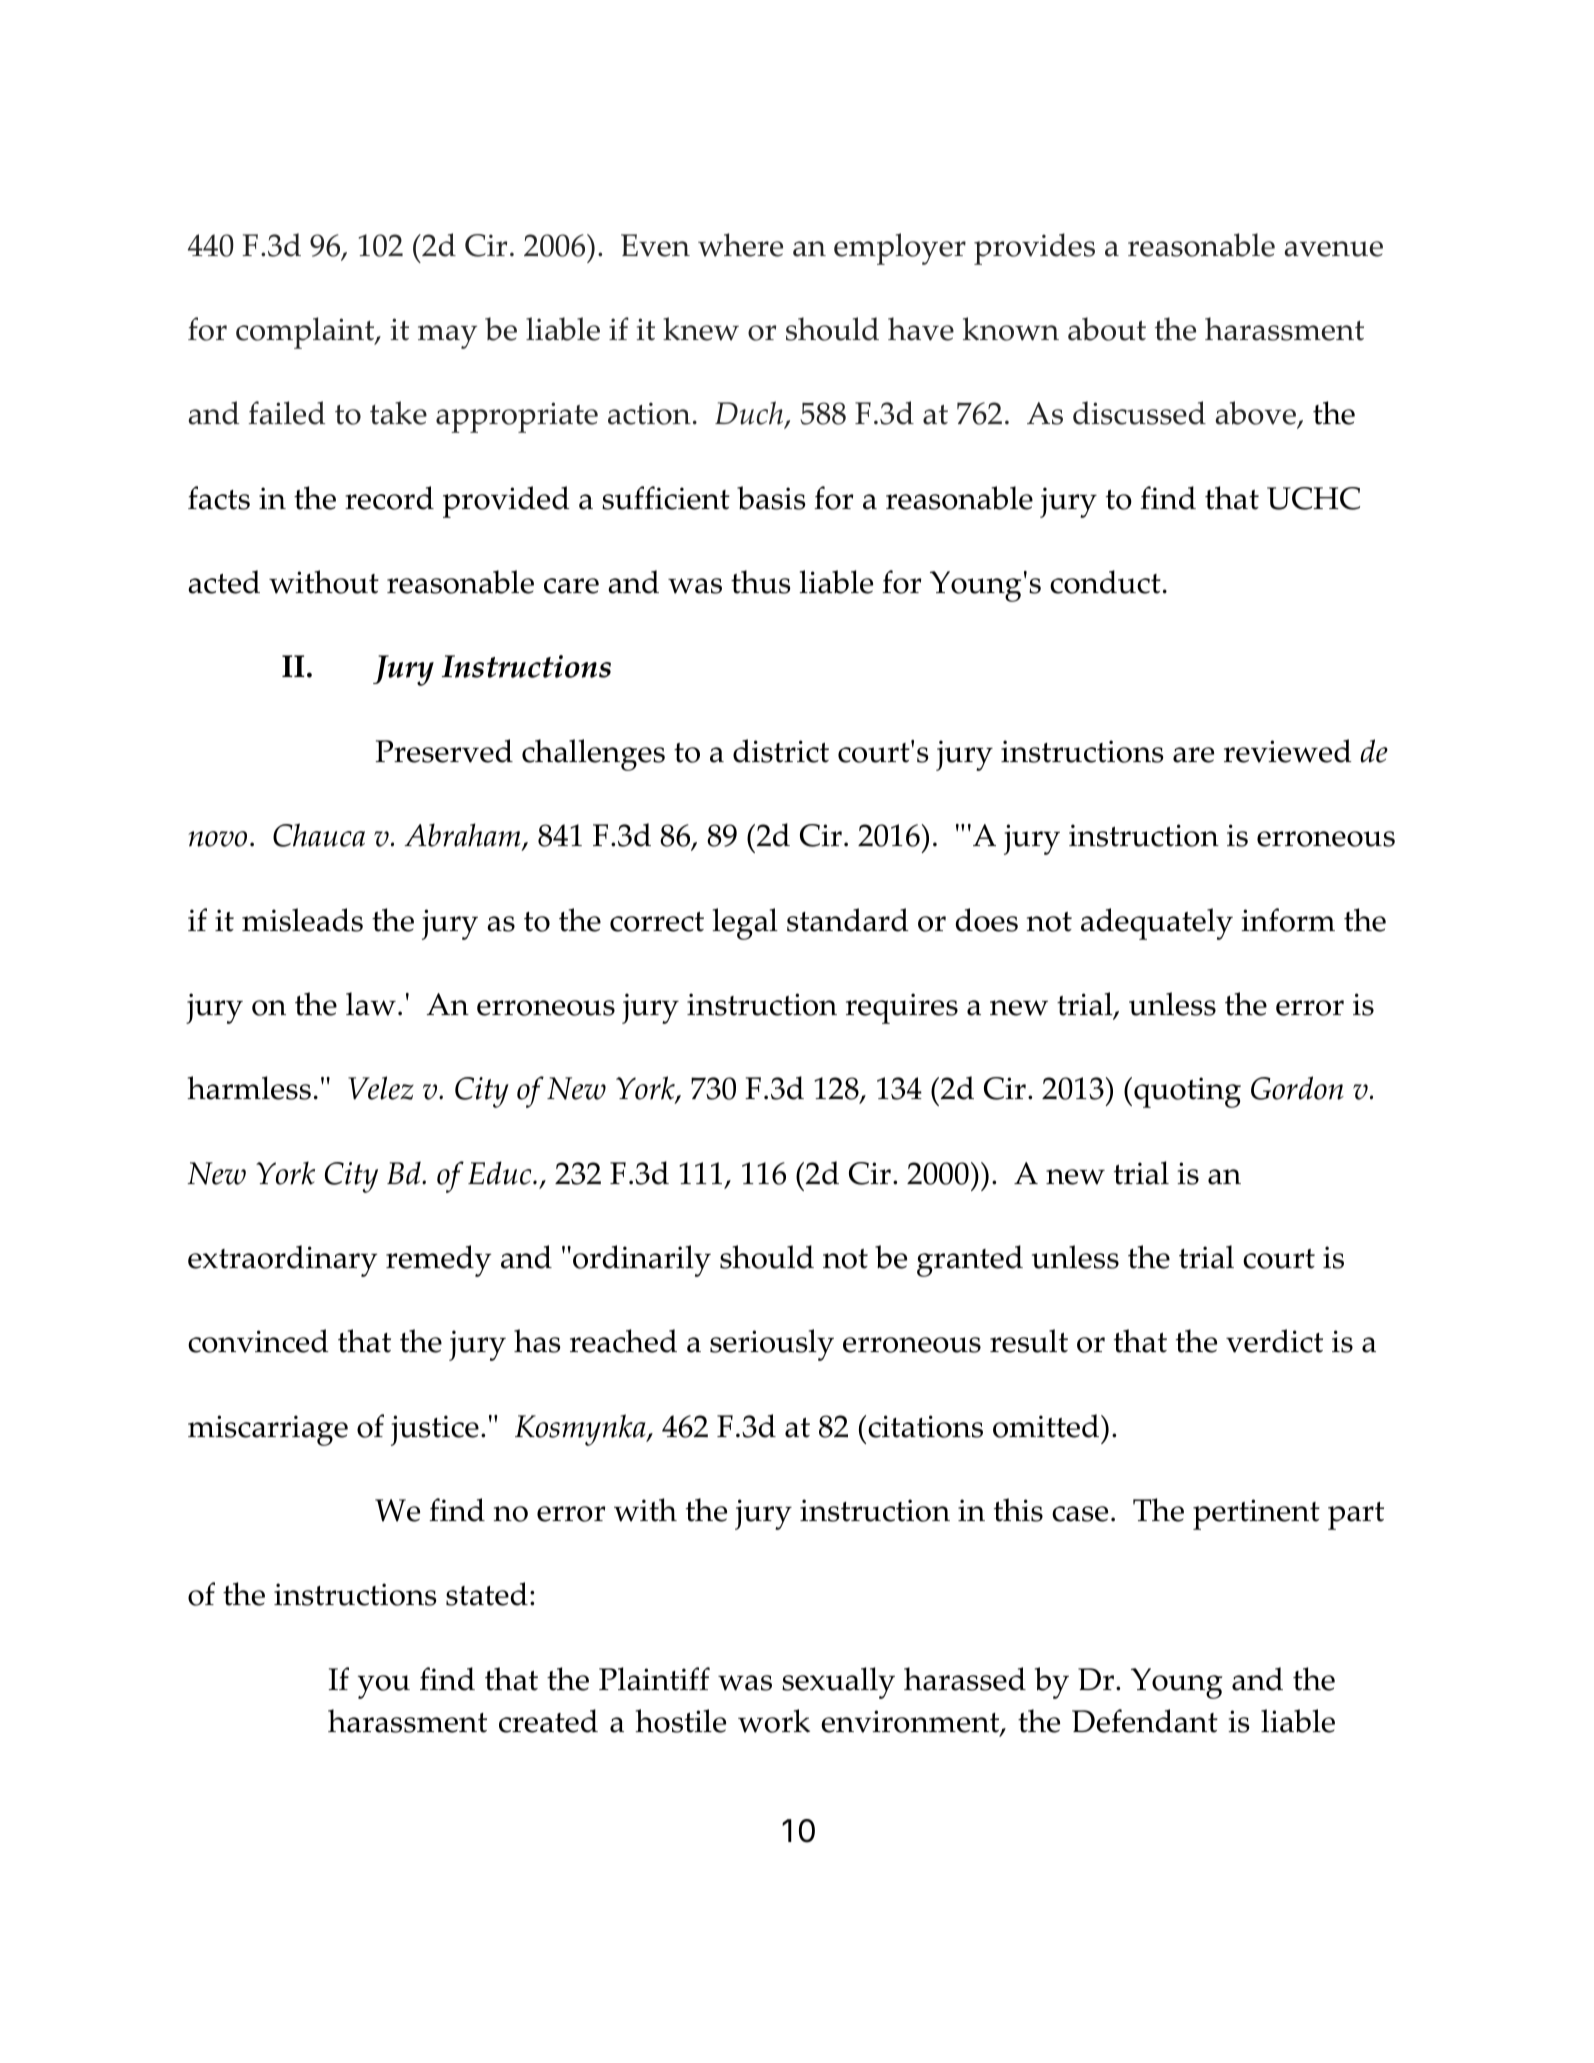 This image has height=2063, width=1594. Describe the element at coordinates (740, 245) in the image. I see `where` at that location.
